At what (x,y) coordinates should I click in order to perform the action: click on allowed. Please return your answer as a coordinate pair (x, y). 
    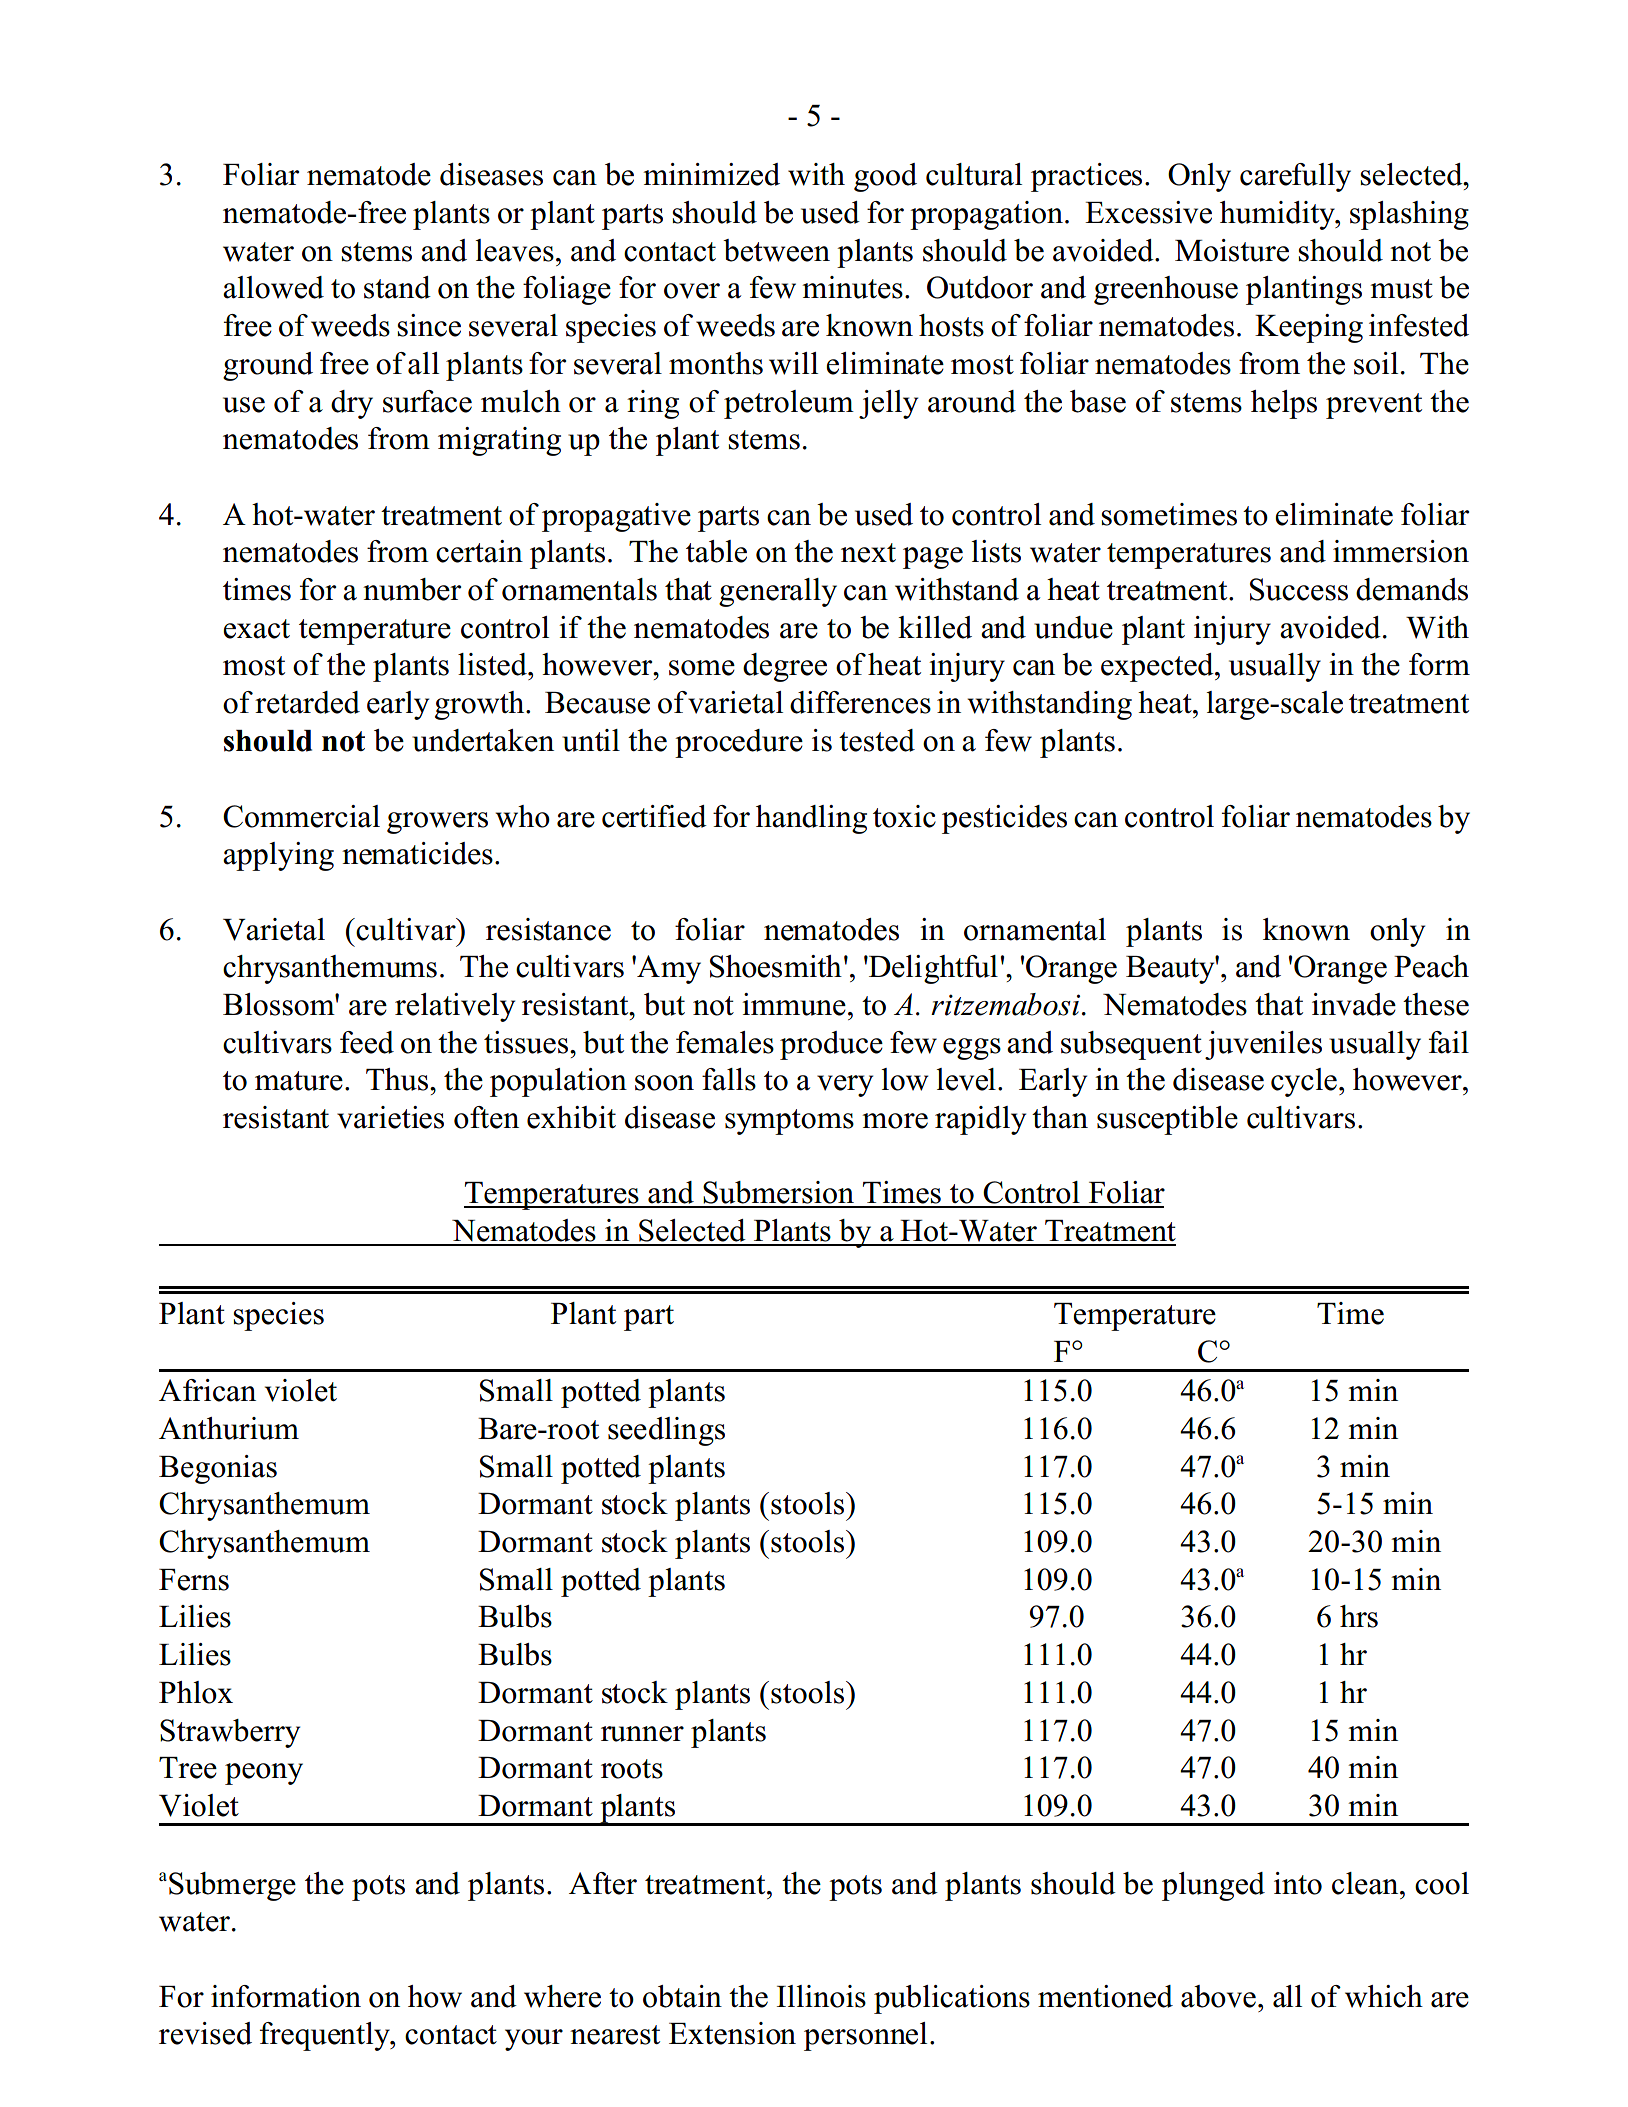
    Looking at the image, I should click on (273, 287).
